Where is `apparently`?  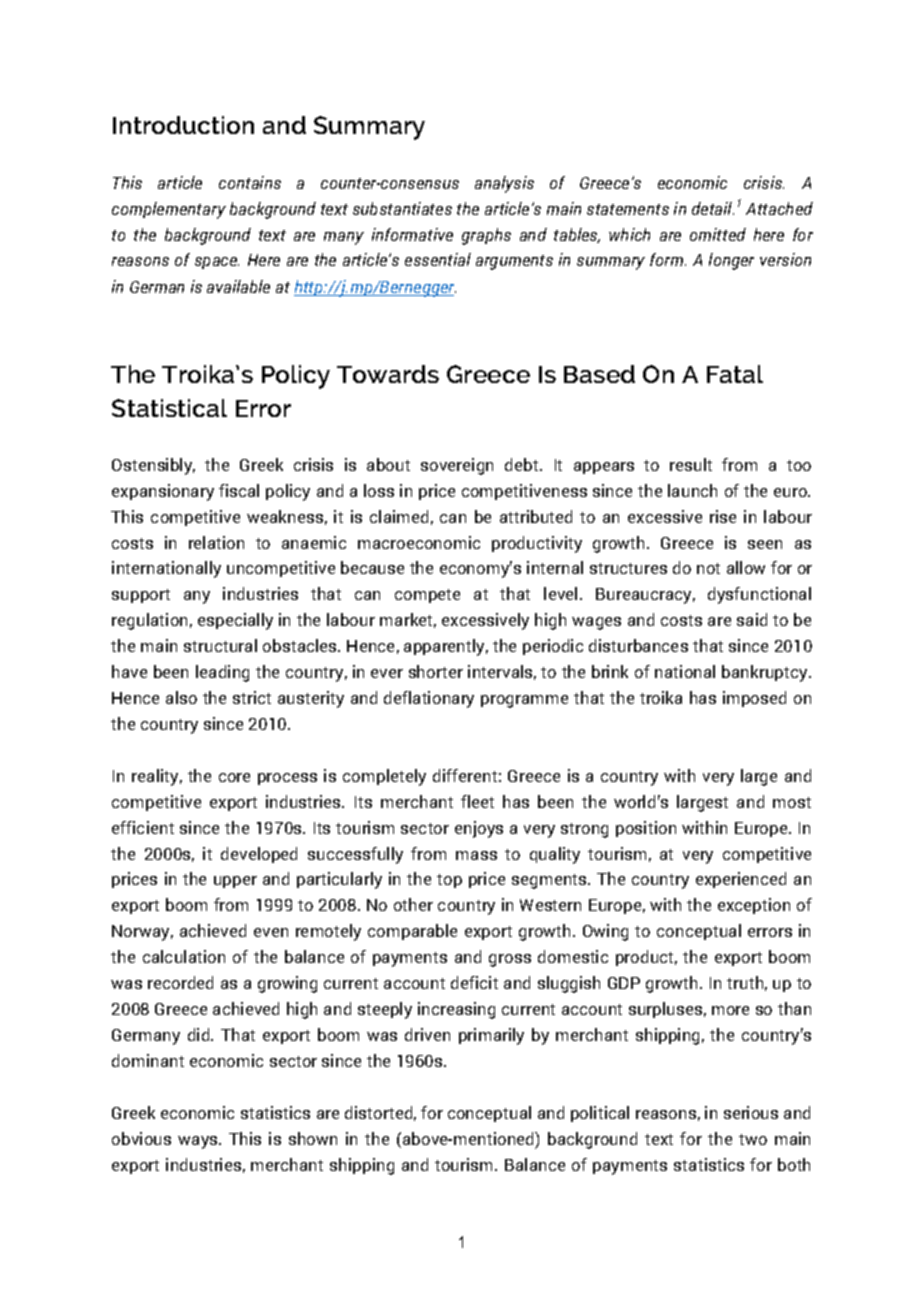 apparently is located at coordinates (446, 647).
